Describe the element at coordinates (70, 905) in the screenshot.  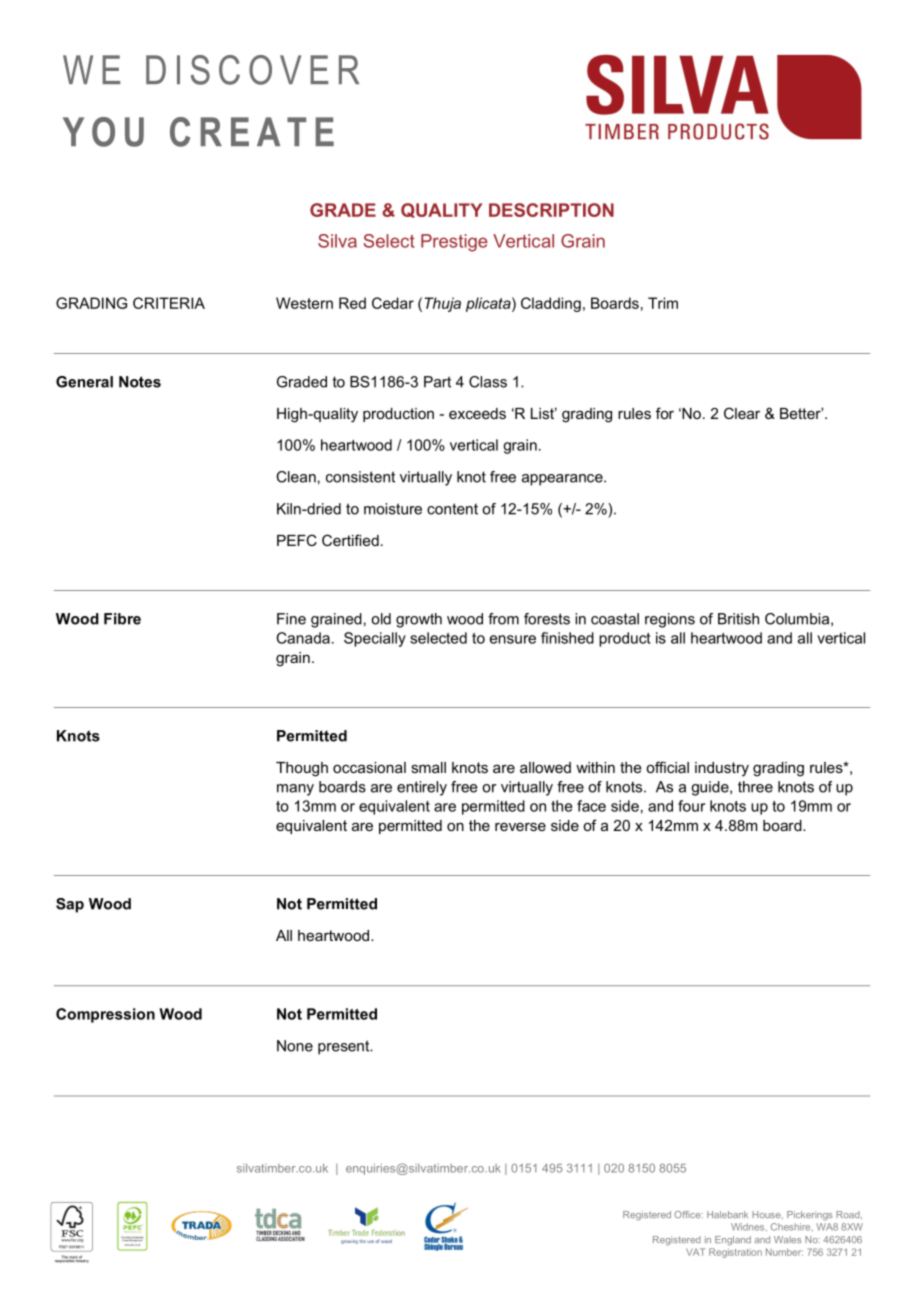
I see `Sap` at that location.
